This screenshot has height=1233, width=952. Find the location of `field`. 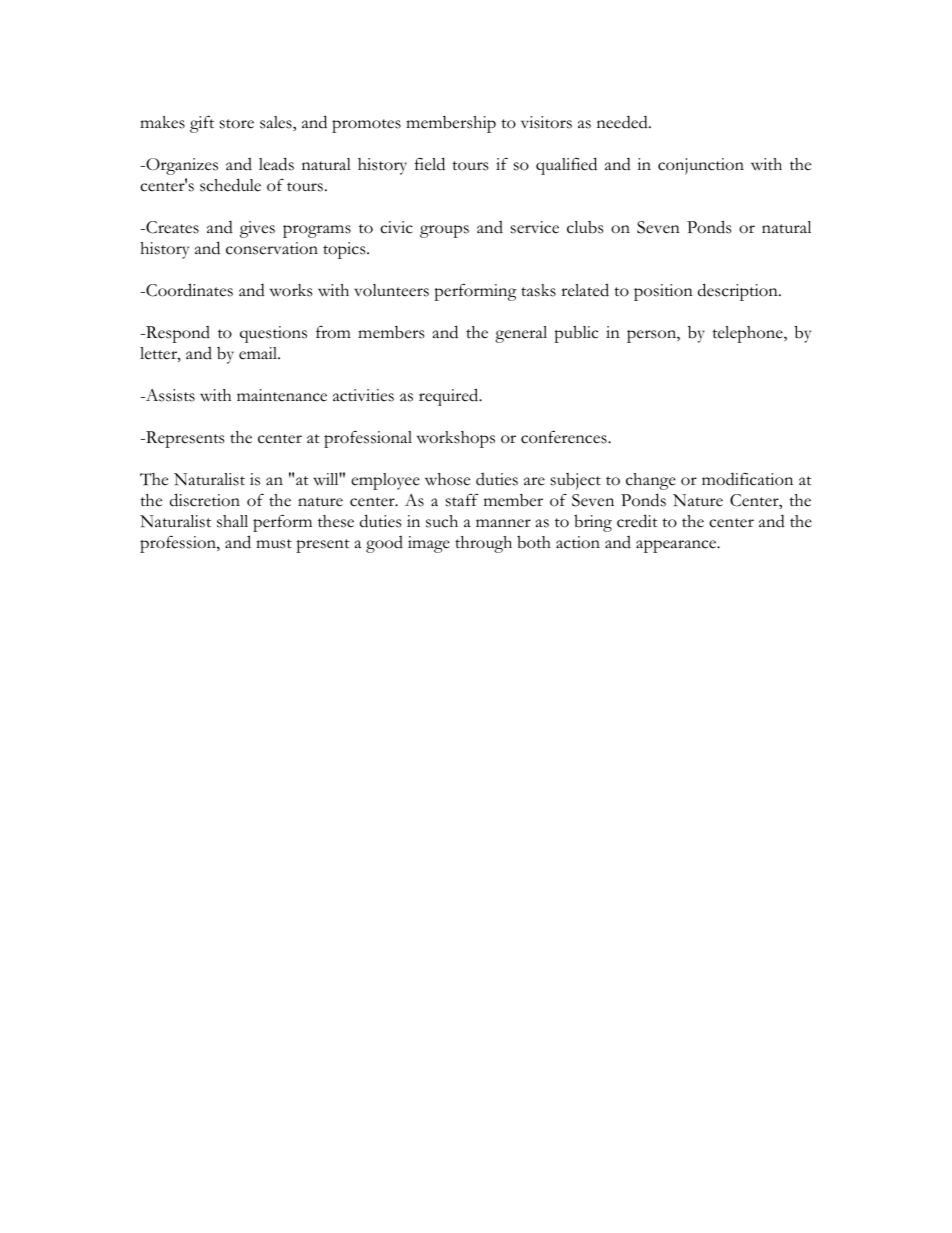

field is located at coordinates (430, 164).
